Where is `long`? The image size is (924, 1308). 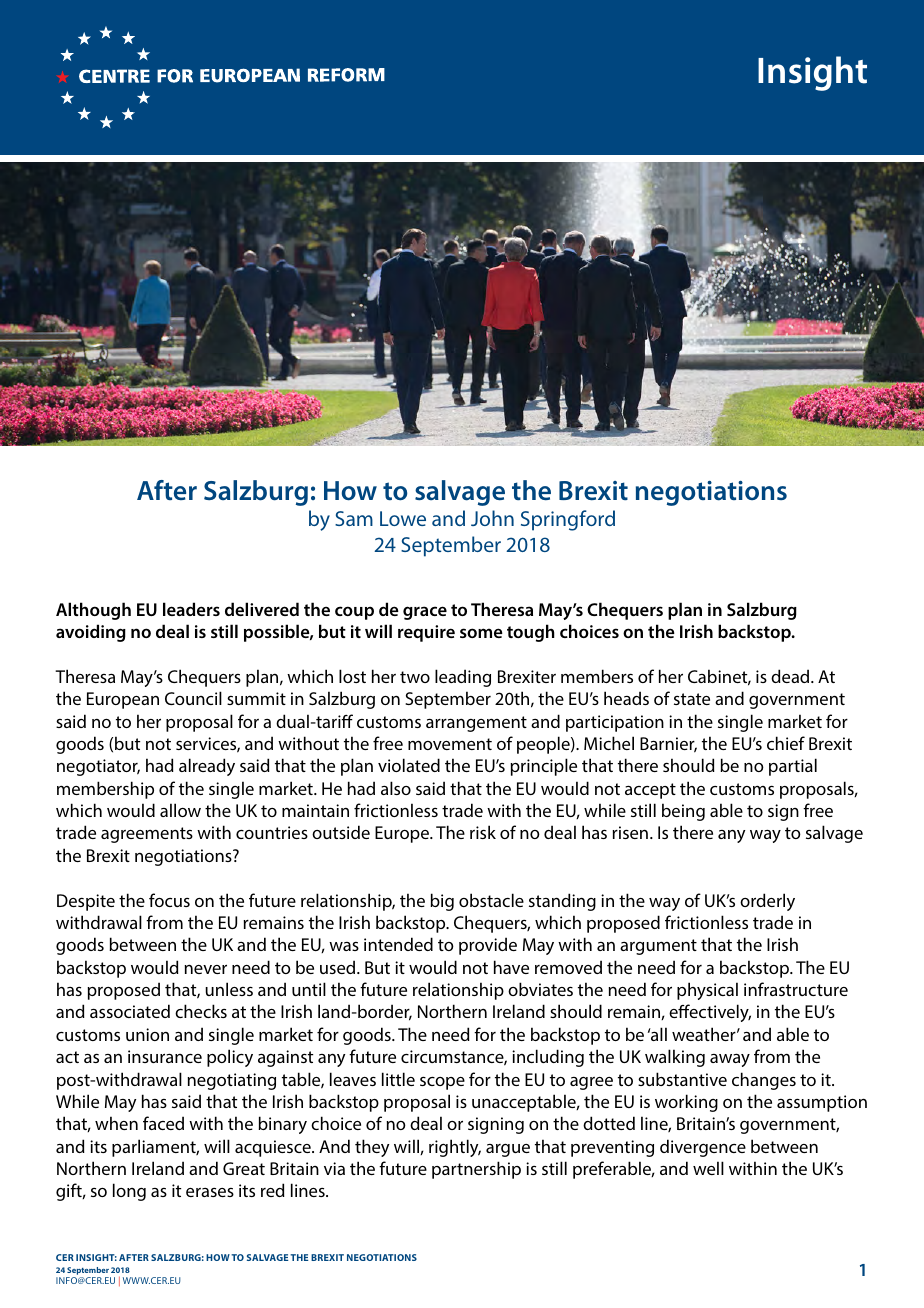 long is located at coordinates (129, 1192).
